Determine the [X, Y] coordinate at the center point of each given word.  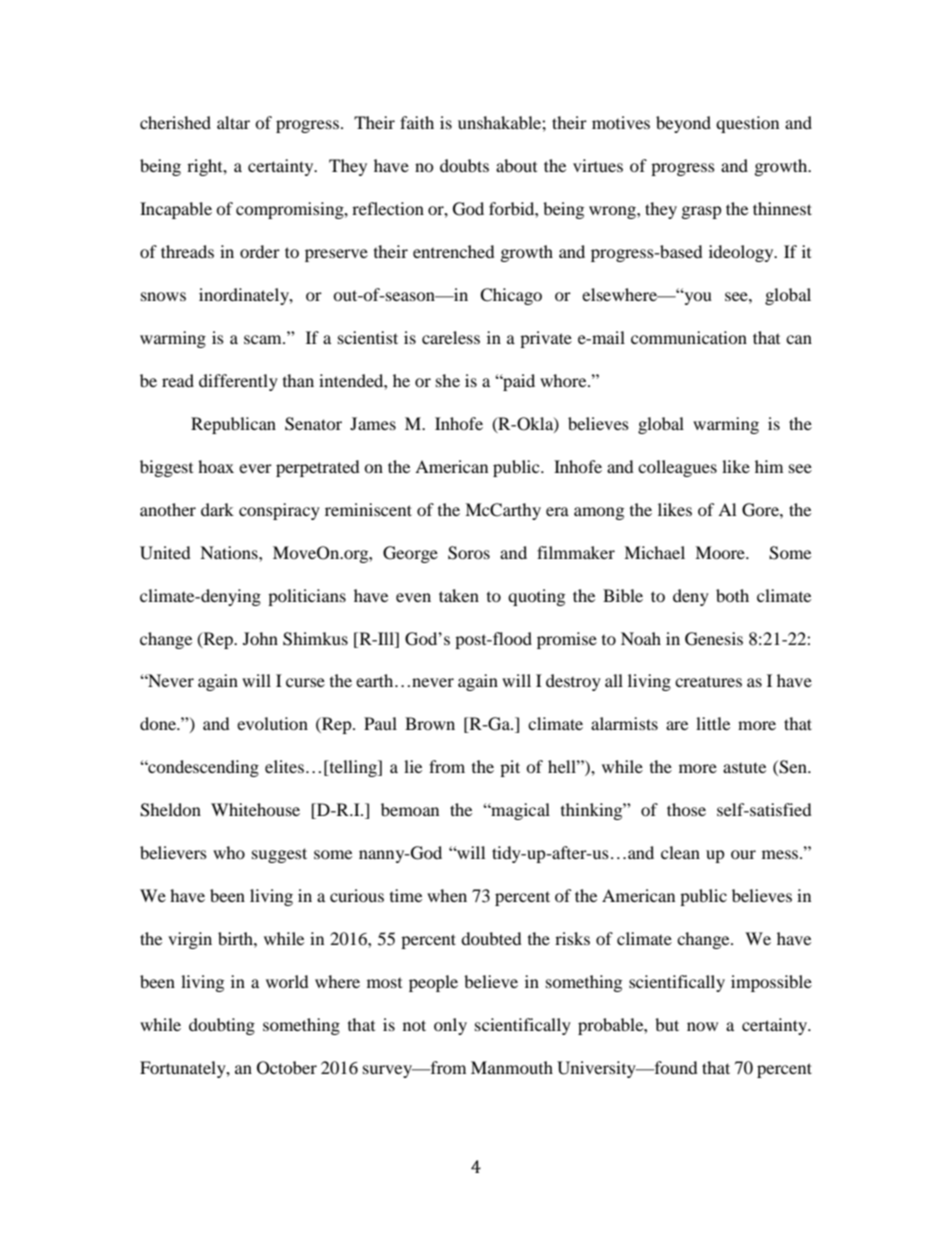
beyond [683, 124]
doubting [222, 1026]
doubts [464, 165]
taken [459, 595]
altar [233, 122]
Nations [230, 552]
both [732, 595]
